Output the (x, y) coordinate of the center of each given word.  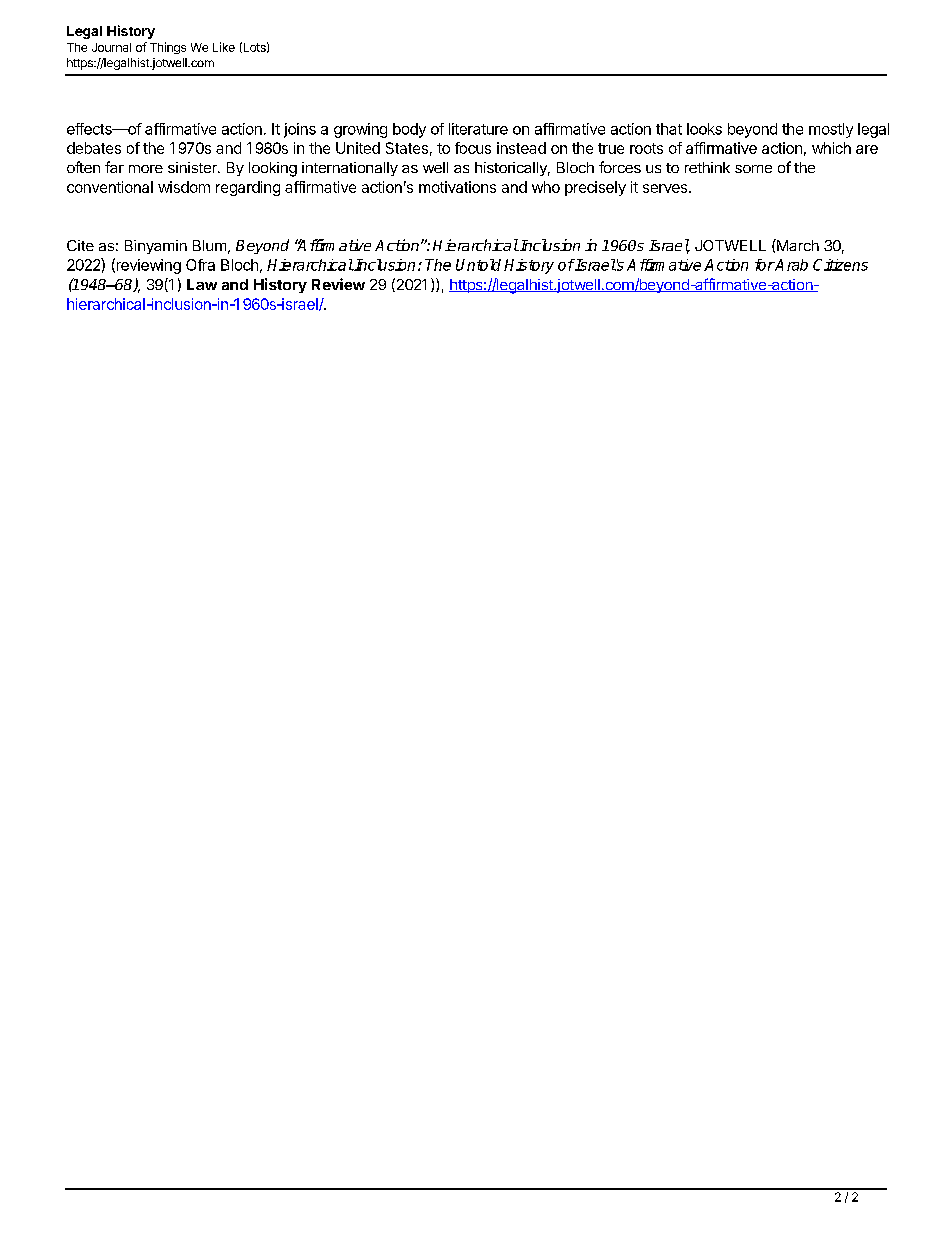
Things (168, 48)
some (753, 169)
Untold (478, 265)
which (831, 148)
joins (300, 130)
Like (224, 47)
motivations (457, 187)
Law (202, 284)
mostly (831, 130)
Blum (209, 245)
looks (704, 129)
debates (94, 148)
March (797, 245)
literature (478, 129)
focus (473, 148)
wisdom (184, 187)
